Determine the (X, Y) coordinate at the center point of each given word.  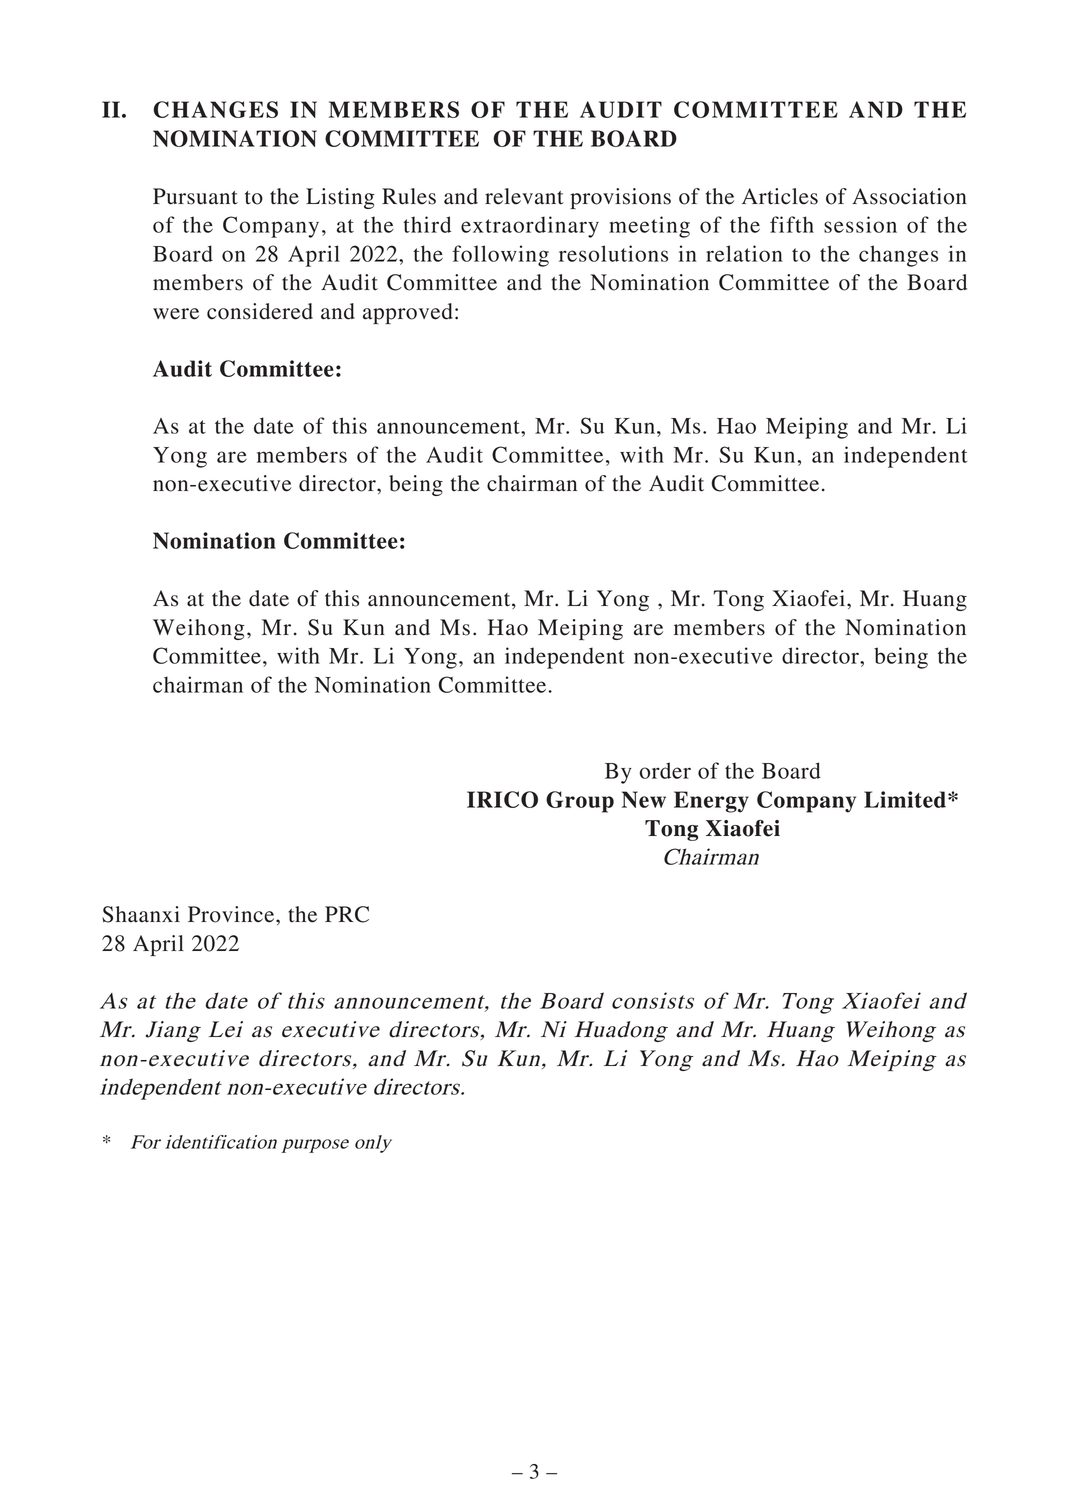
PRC (347, 914)
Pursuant (195, 196)
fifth (792, 224)
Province (232, 914)
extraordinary (530, 227)
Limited (906, 799)
